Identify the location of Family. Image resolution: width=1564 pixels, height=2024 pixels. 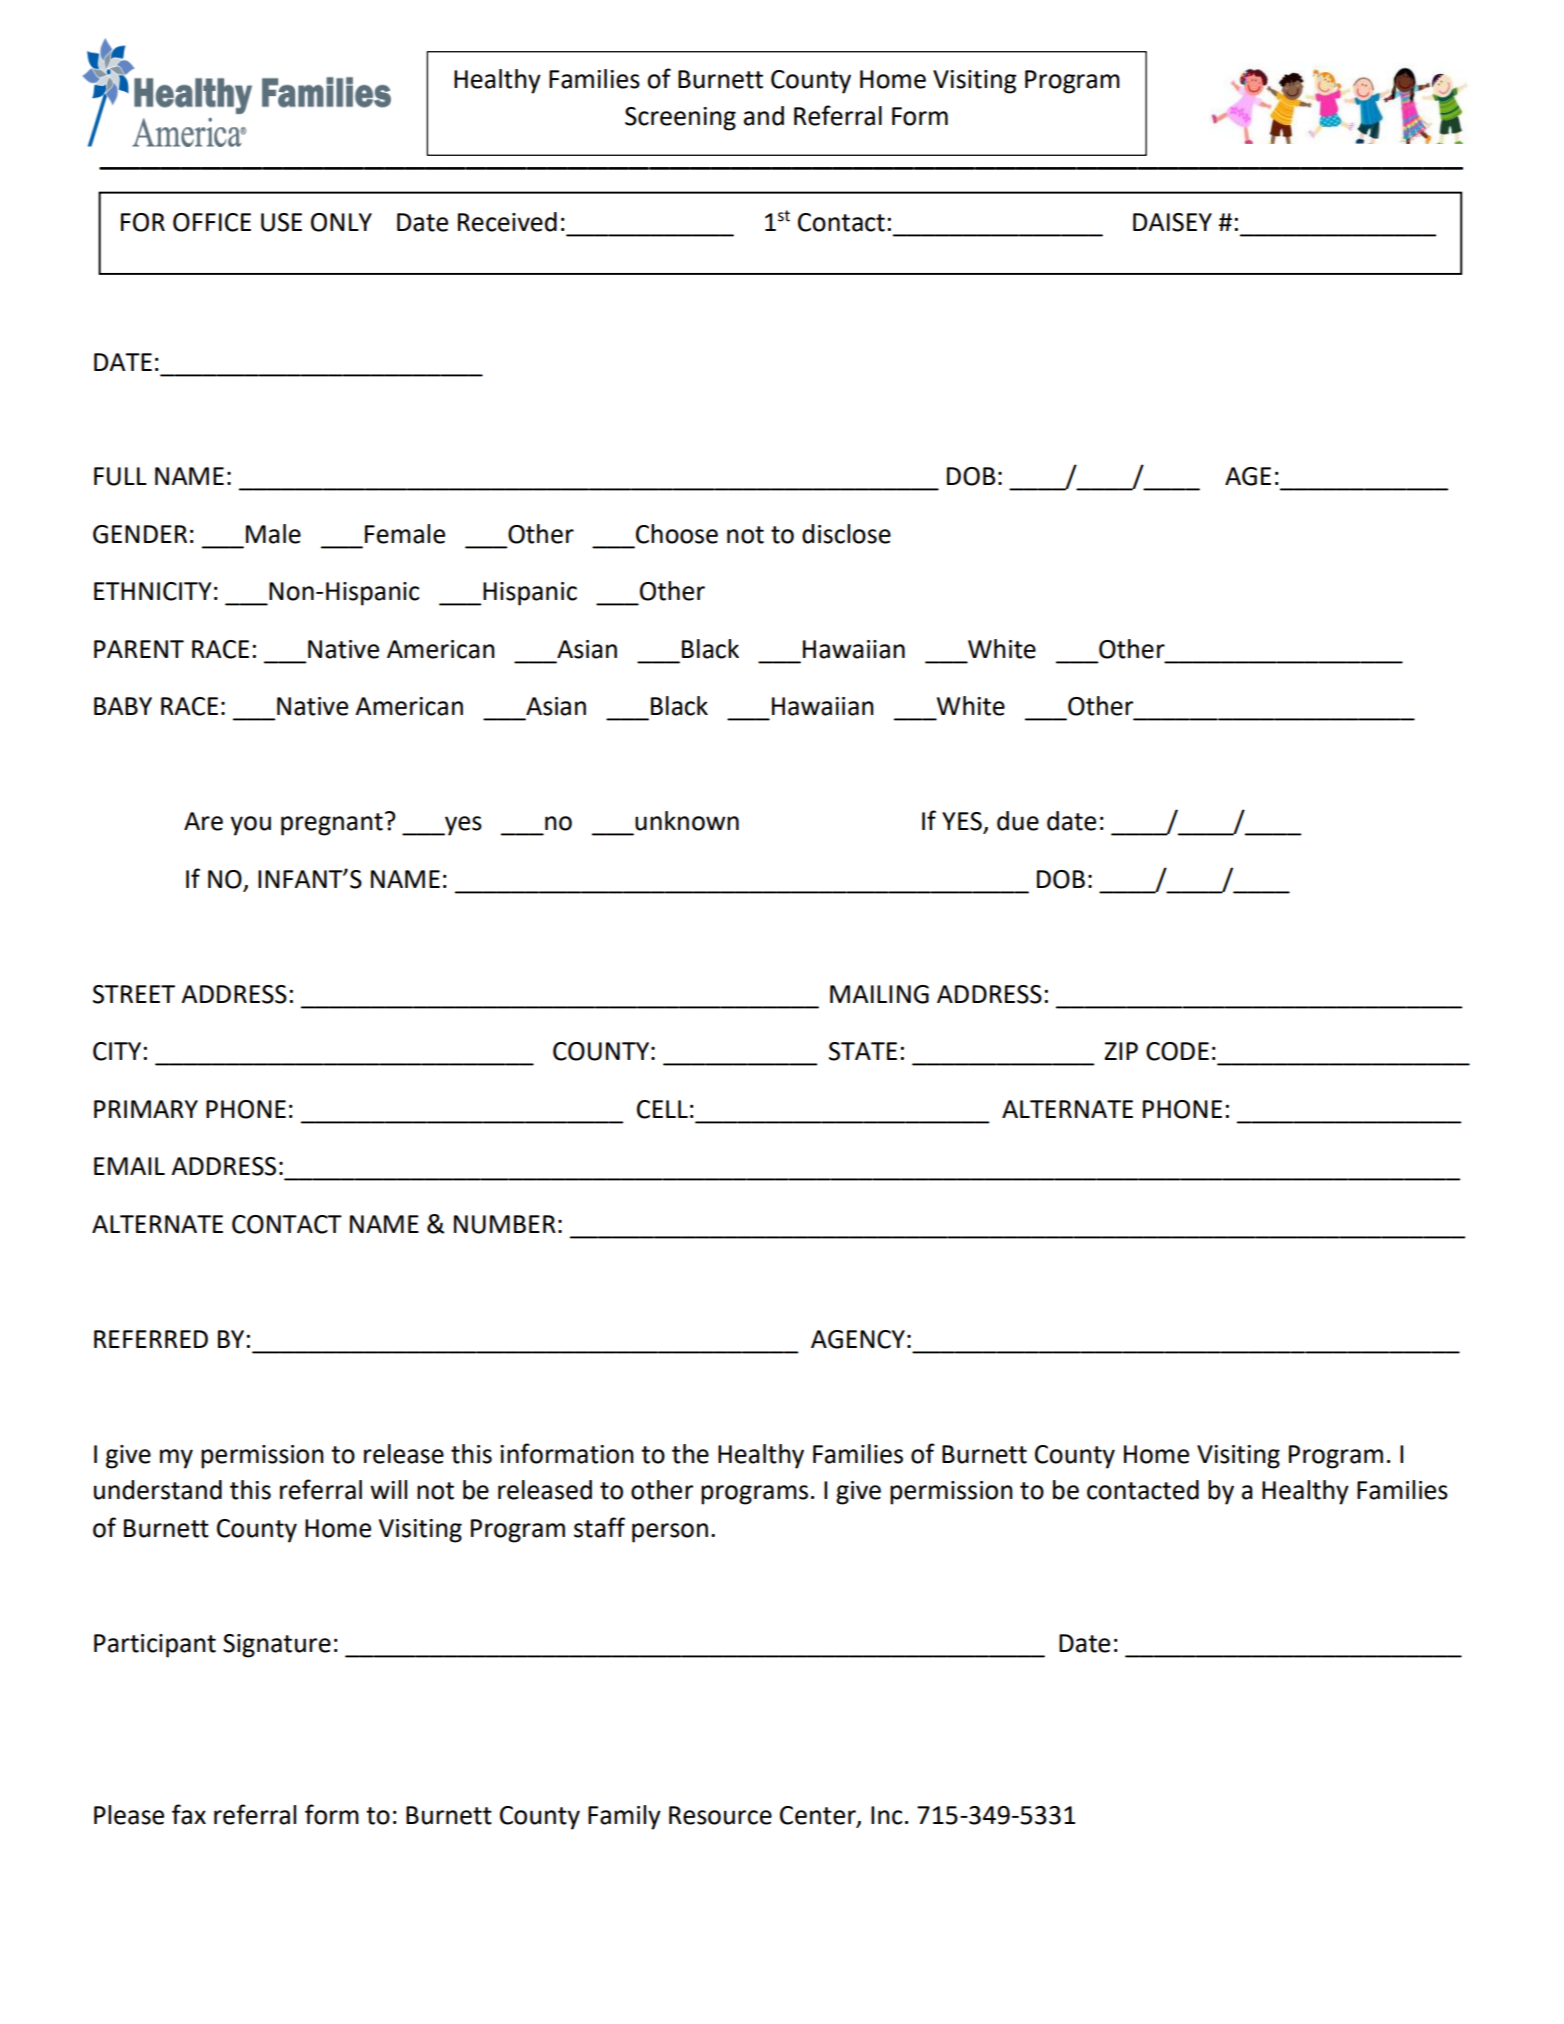
(624, 1817).
